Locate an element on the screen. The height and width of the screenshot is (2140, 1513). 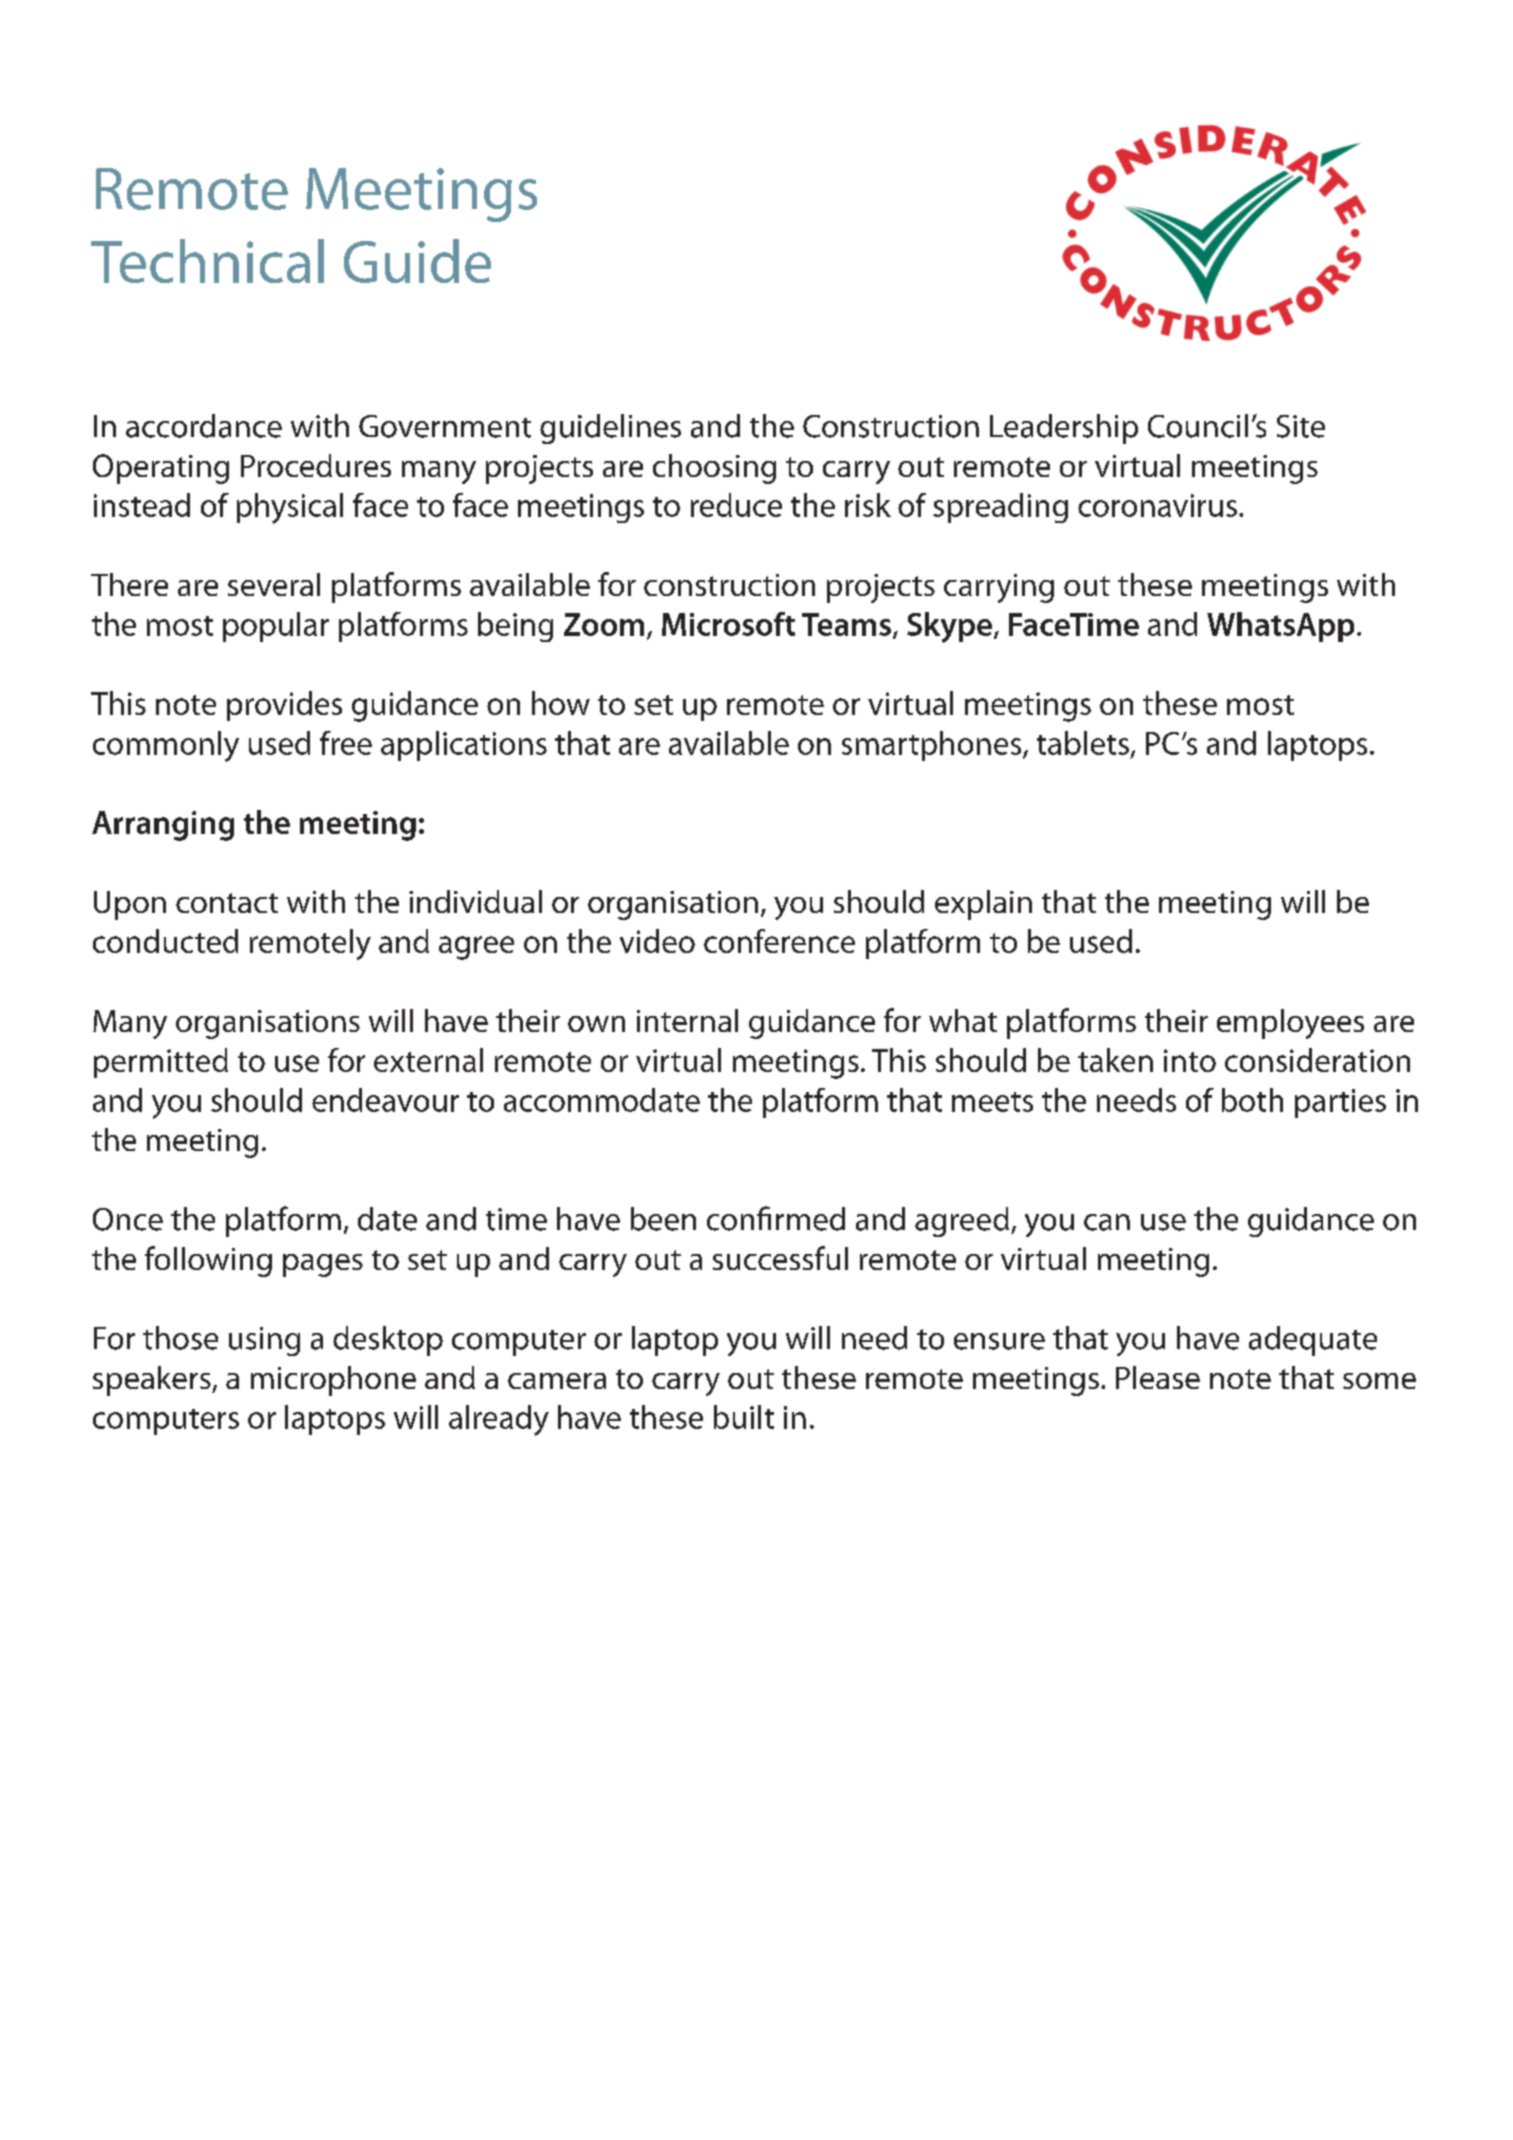
Site is located at coordinates (1301, 426).
